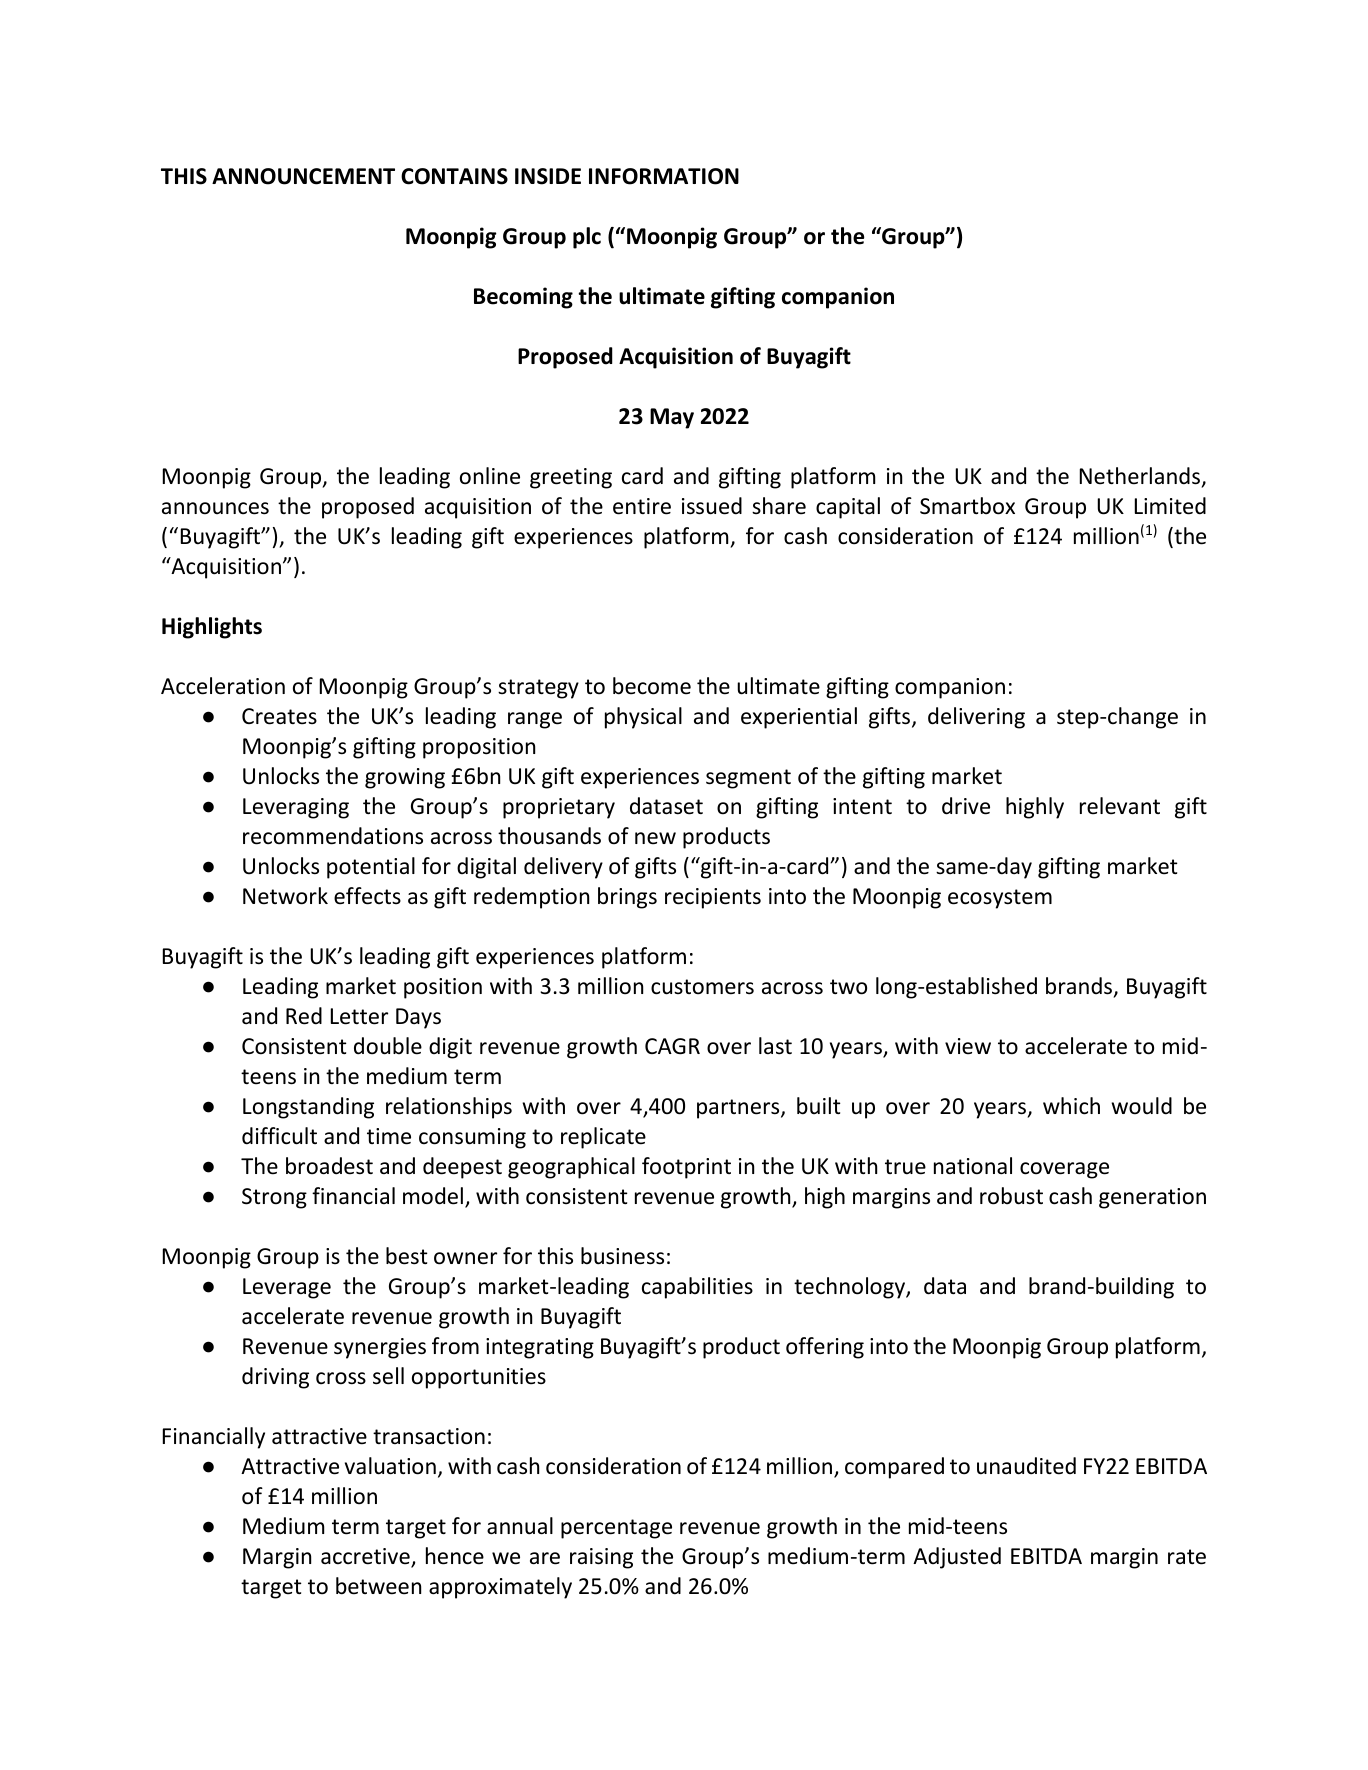 This screenshot has height=1770, width=1368. I want to click on percentage, so click(616, 1529).
